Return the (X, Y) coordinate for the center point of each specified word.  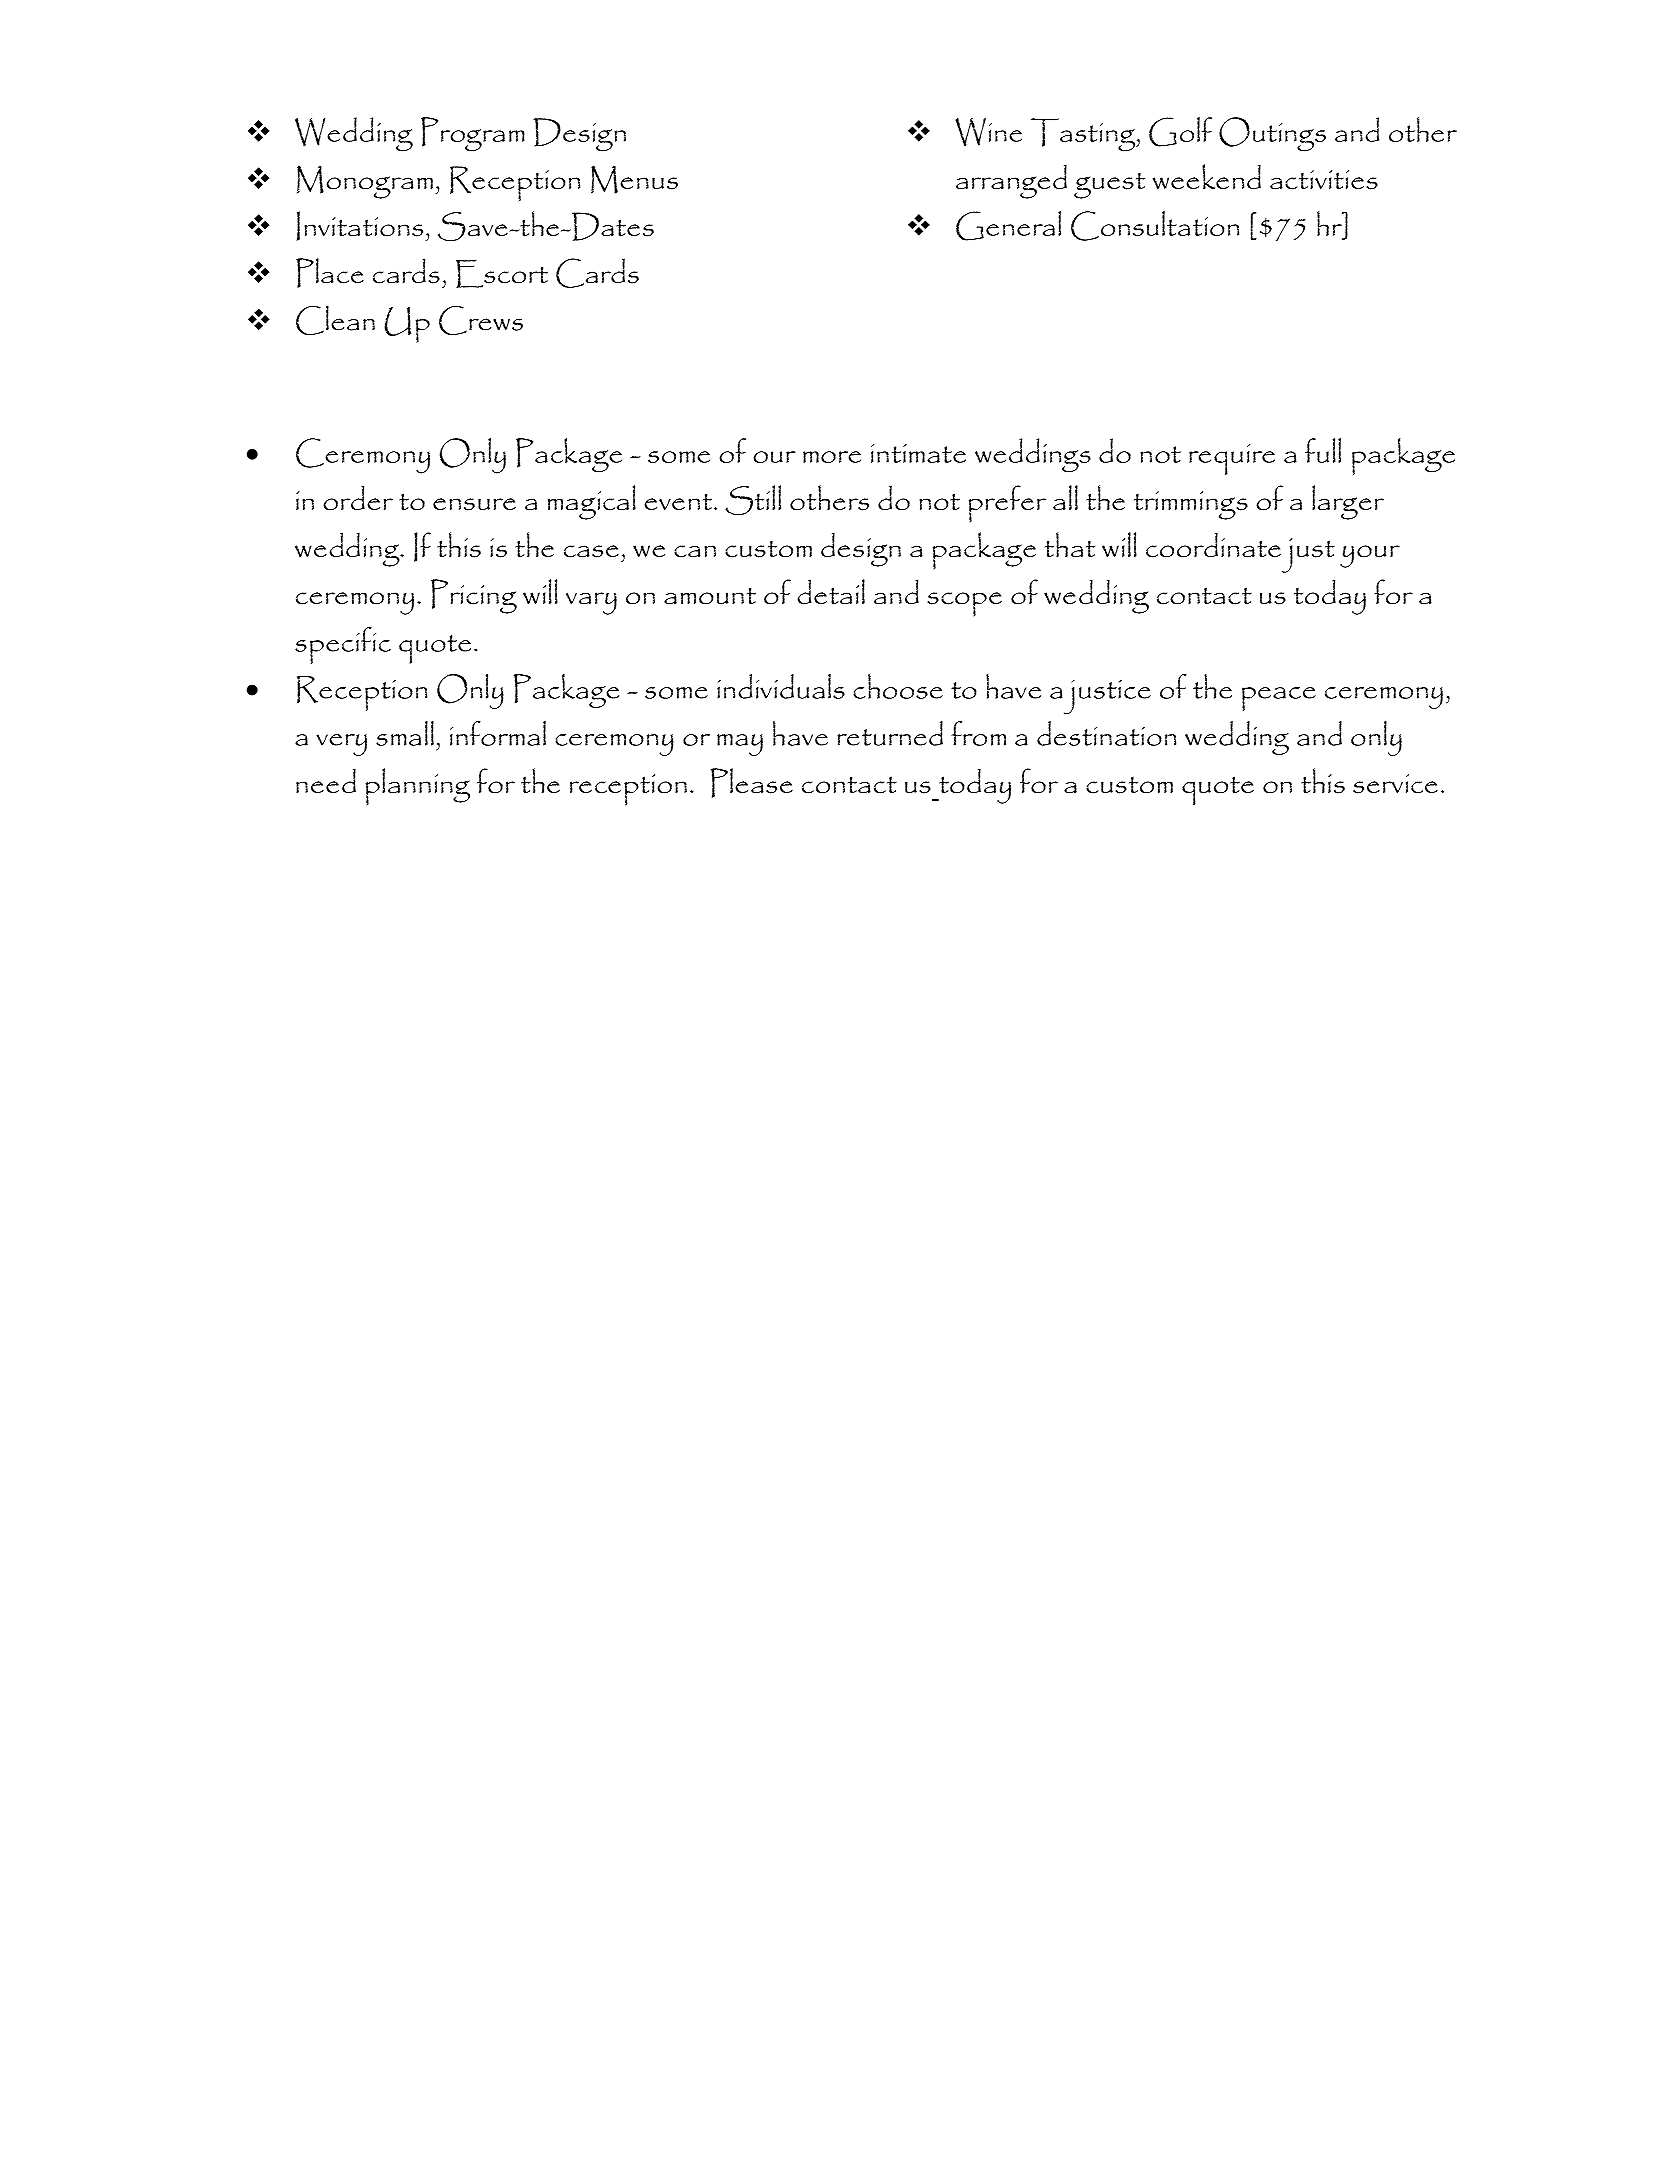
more (832, 457)
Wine (988, 132)
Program (473, 134)
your (1370, 556)
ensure (474, 504)
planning (418, 787)
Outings (1272, 134)
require (1232, 459)
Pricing (474, 596)
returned (890, 733)
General (1008, 226)
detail (831, 591)
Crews (481, 320)
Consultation (1155, 226)
